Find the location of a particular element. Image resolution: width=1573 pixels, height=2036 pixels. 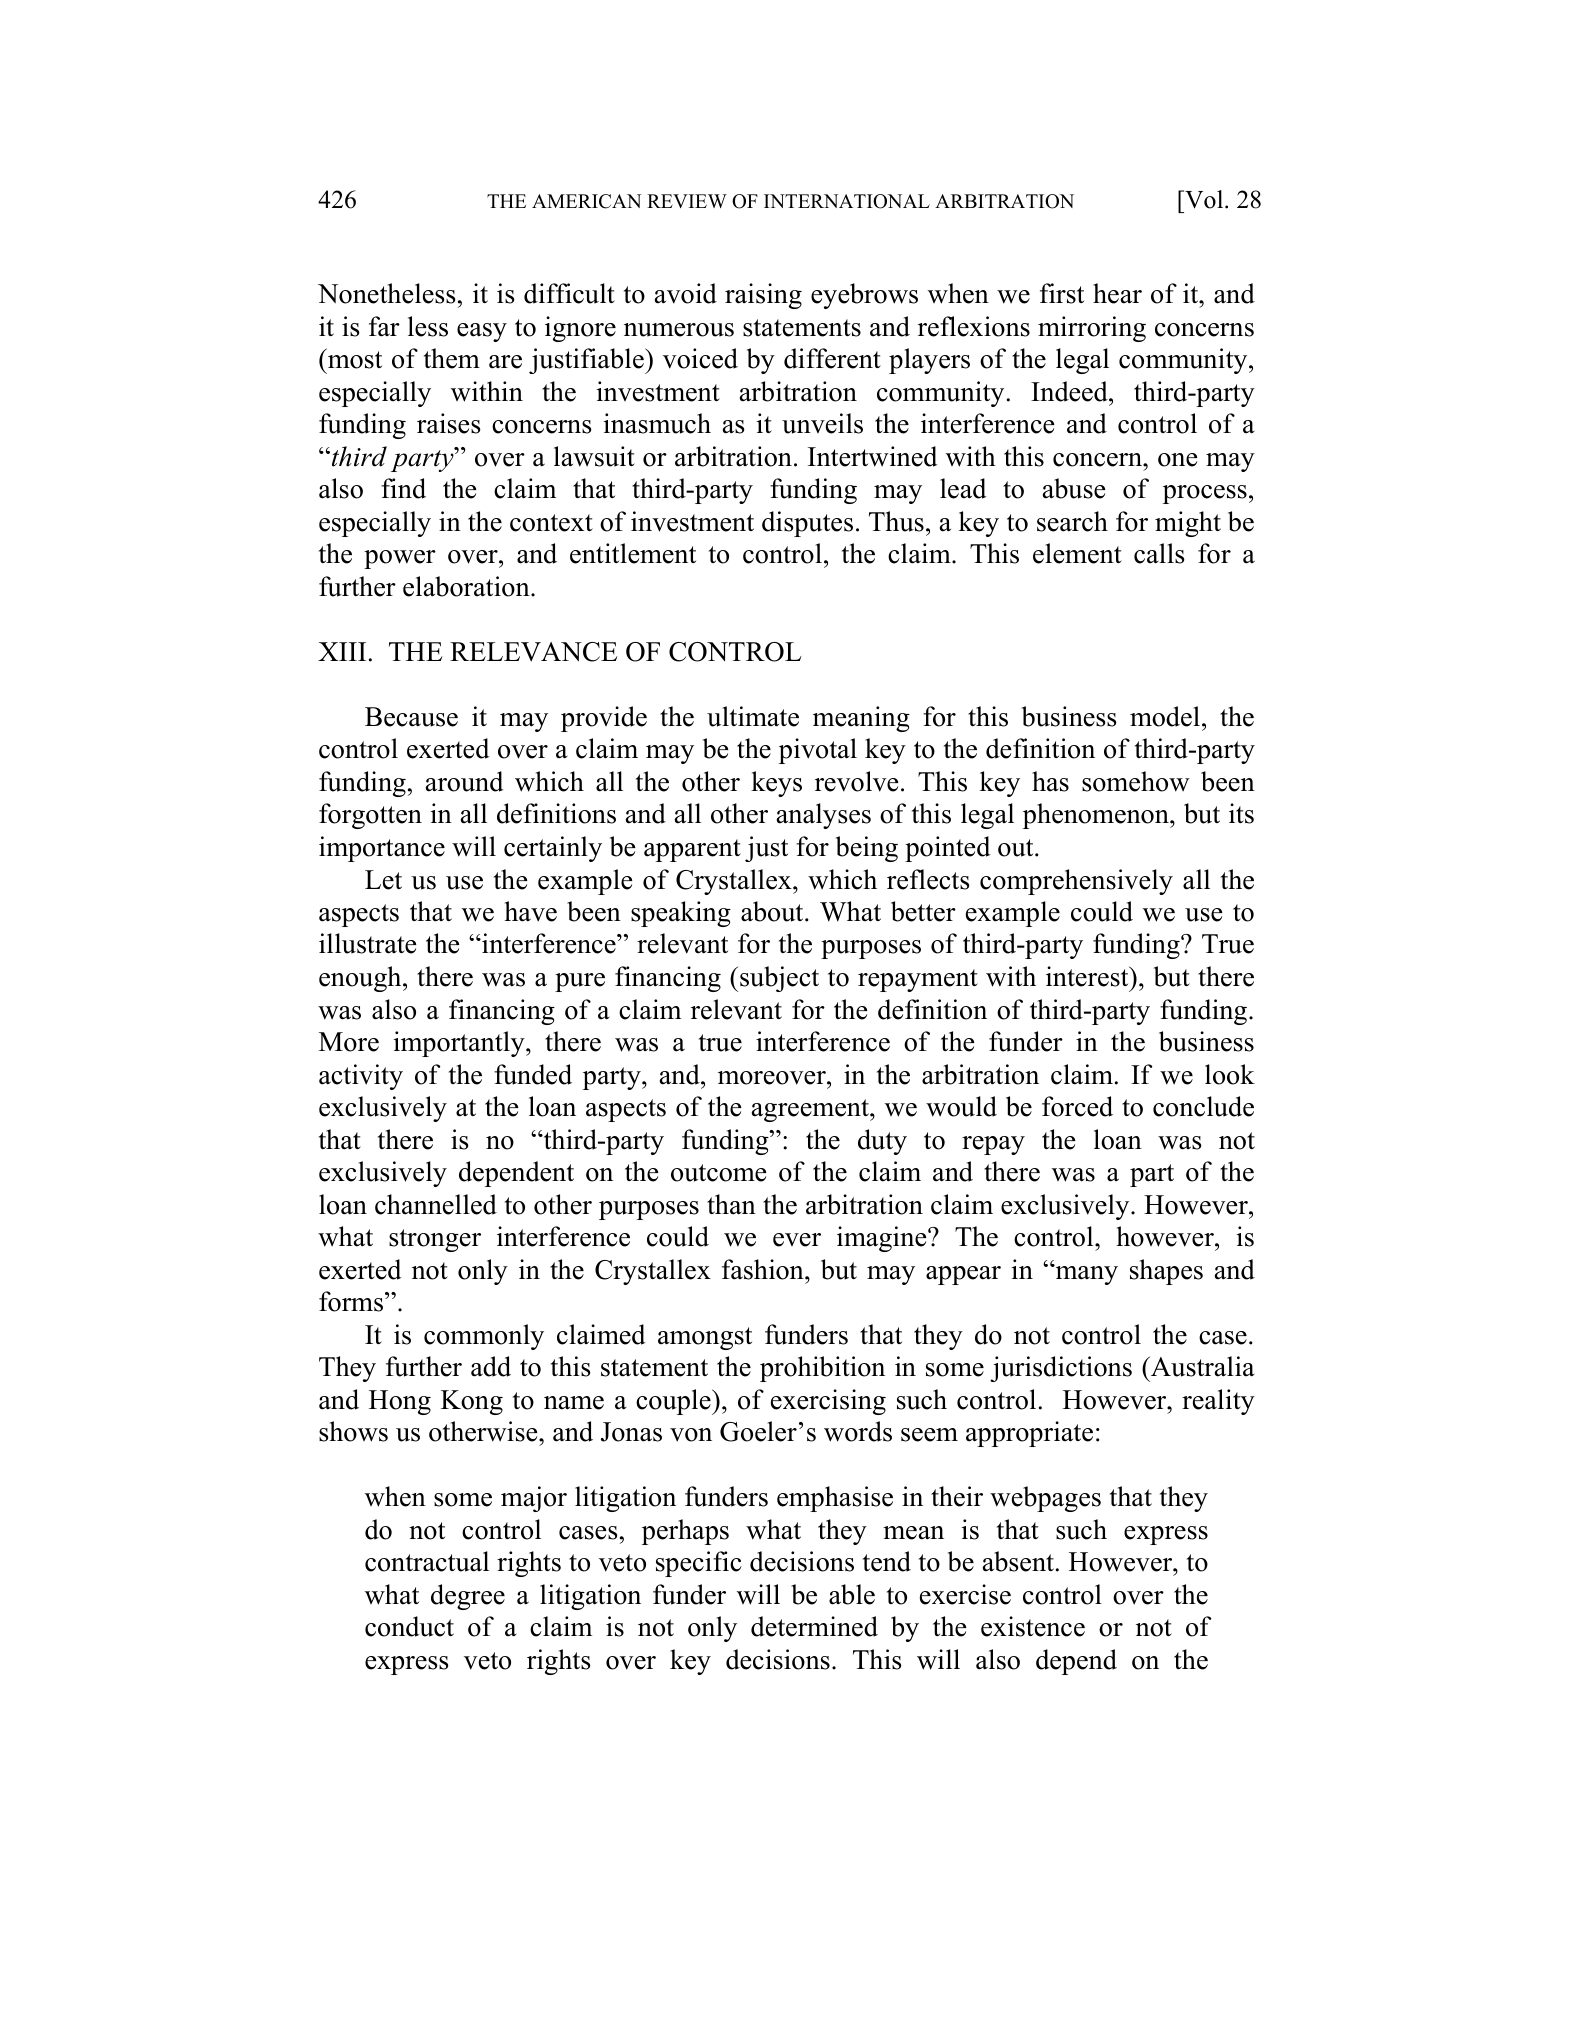

Let is located at coordinates (383, 880).
